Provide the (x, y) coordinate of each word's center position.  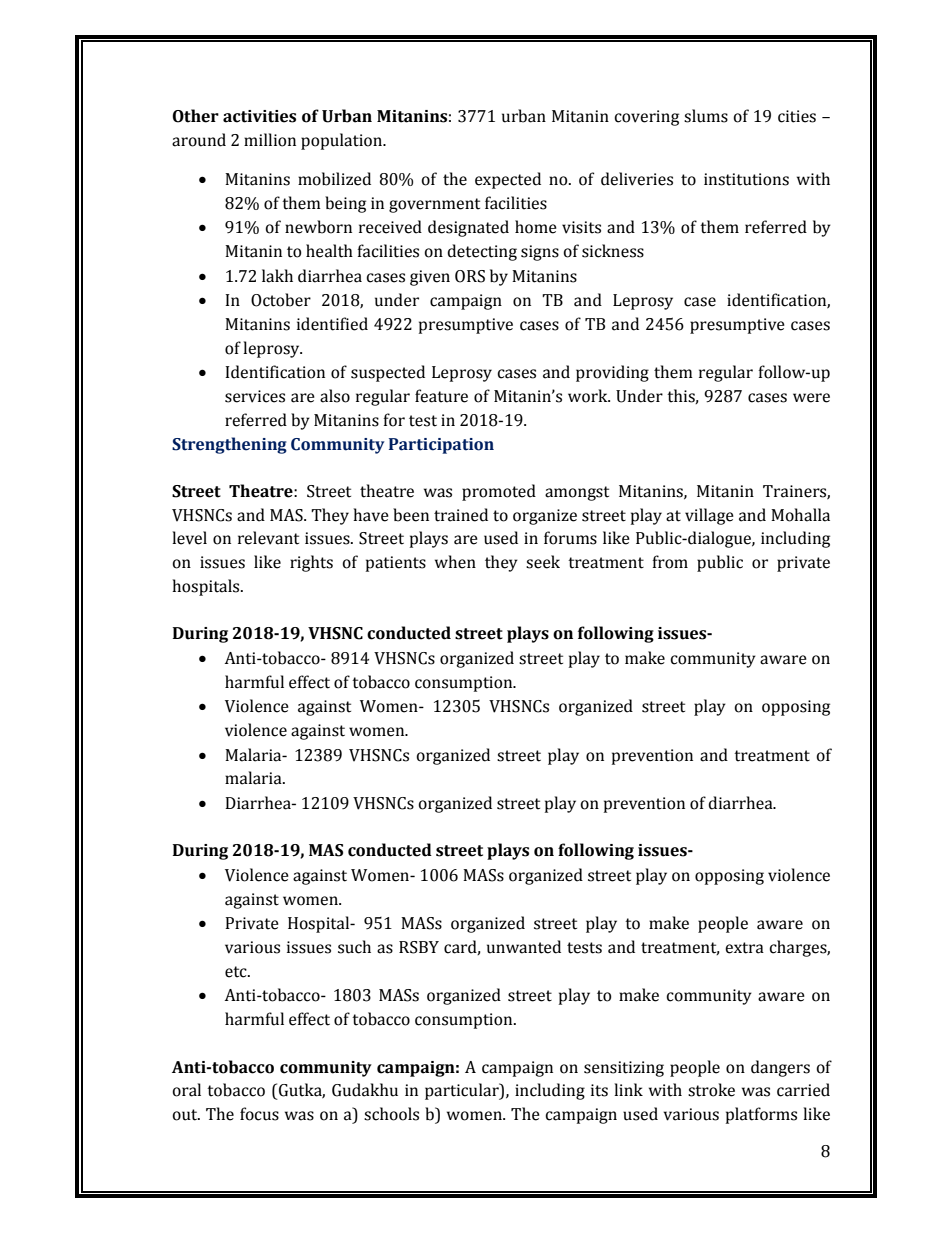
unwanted (524, 947)
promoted (499, 492)
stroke (711, 1090)
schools (391, 1114)
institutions (746, 179)
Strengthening (229, 445)
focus (259, 1114)
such (354, 947)
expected (508, 180)
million (270, 140)
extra (744, 948)
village (709, 516)
